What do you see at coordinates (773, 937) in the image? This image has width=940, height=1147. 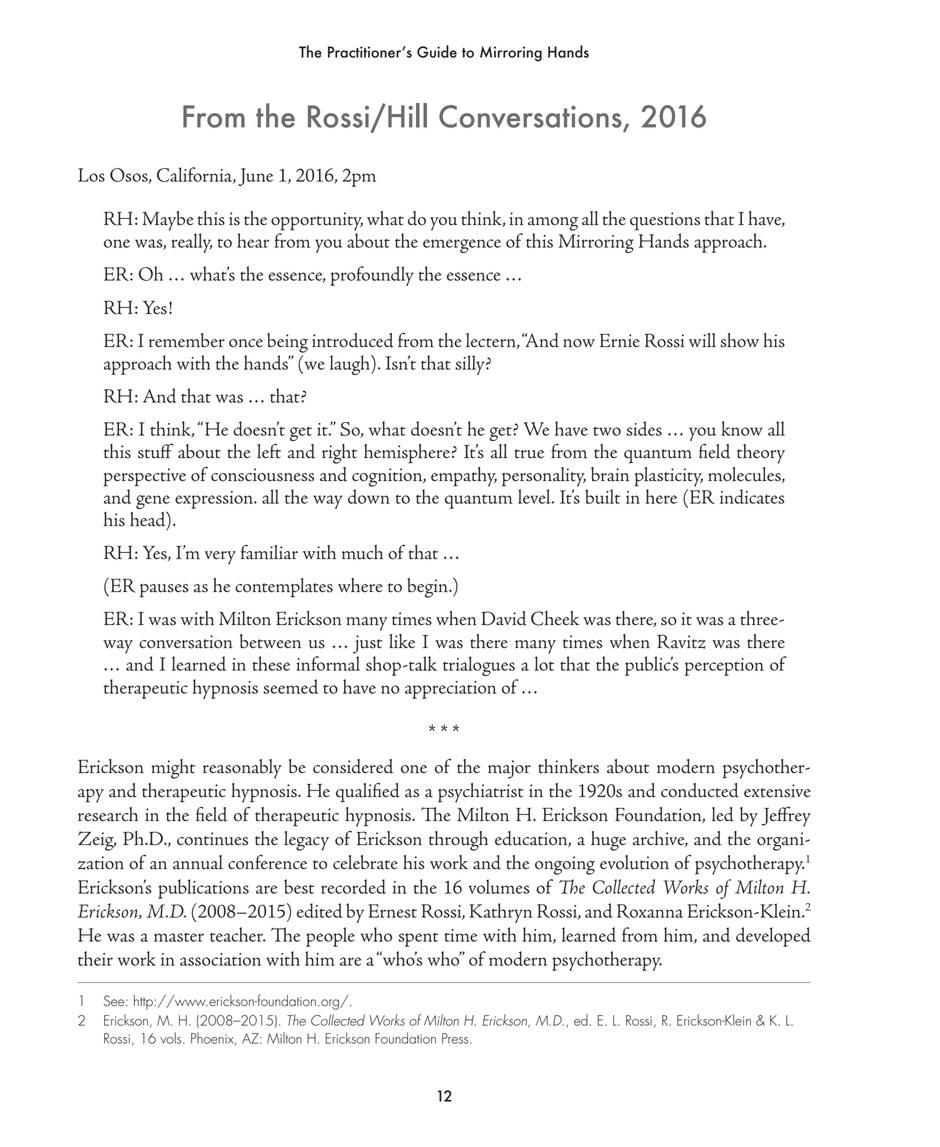 I see `developed` at bounding box center [773, 937].
